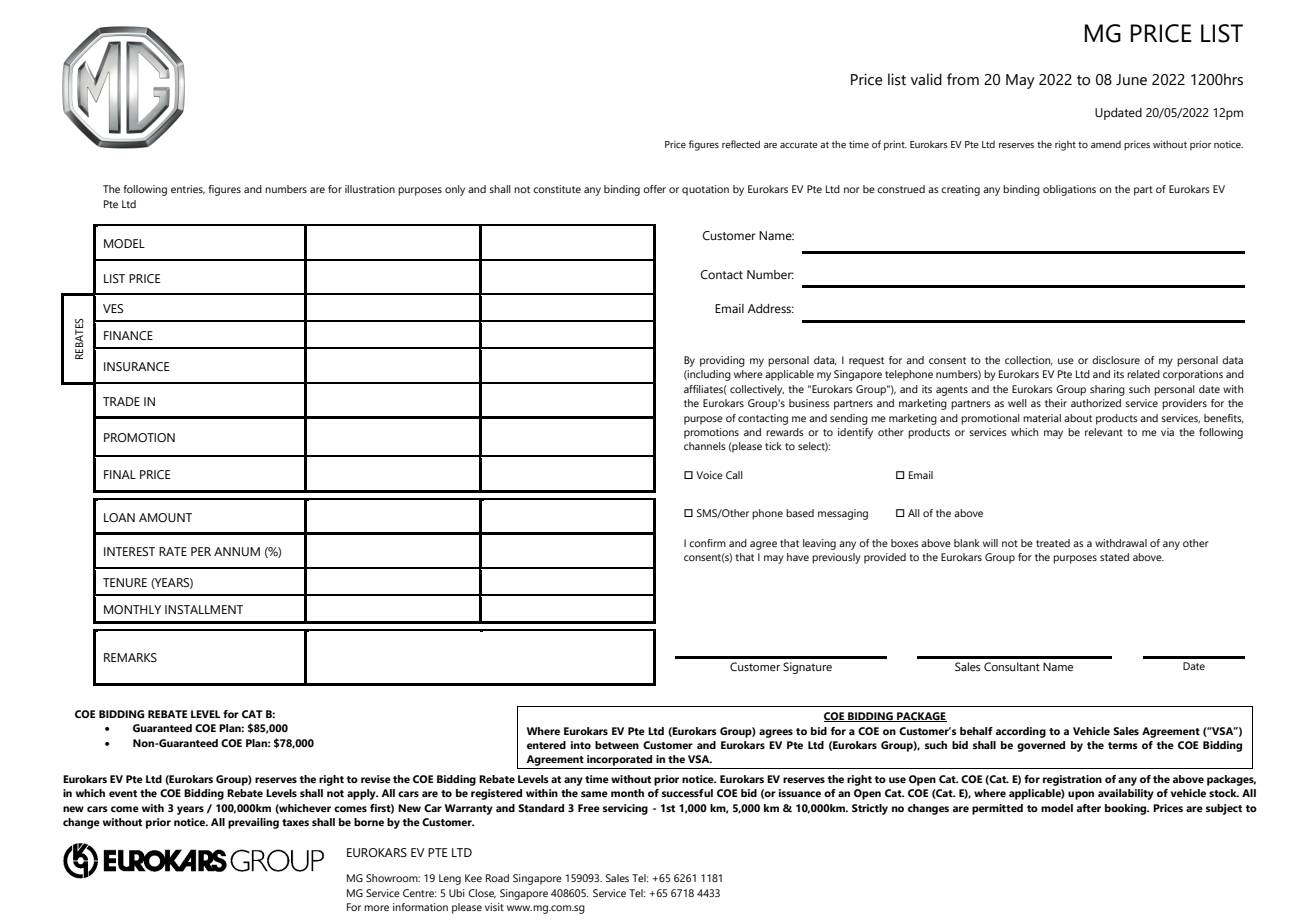 This document has width=1308, height=924. Describe the element at coordinates (741, 144) in the document. I see `reflected` at that location.
